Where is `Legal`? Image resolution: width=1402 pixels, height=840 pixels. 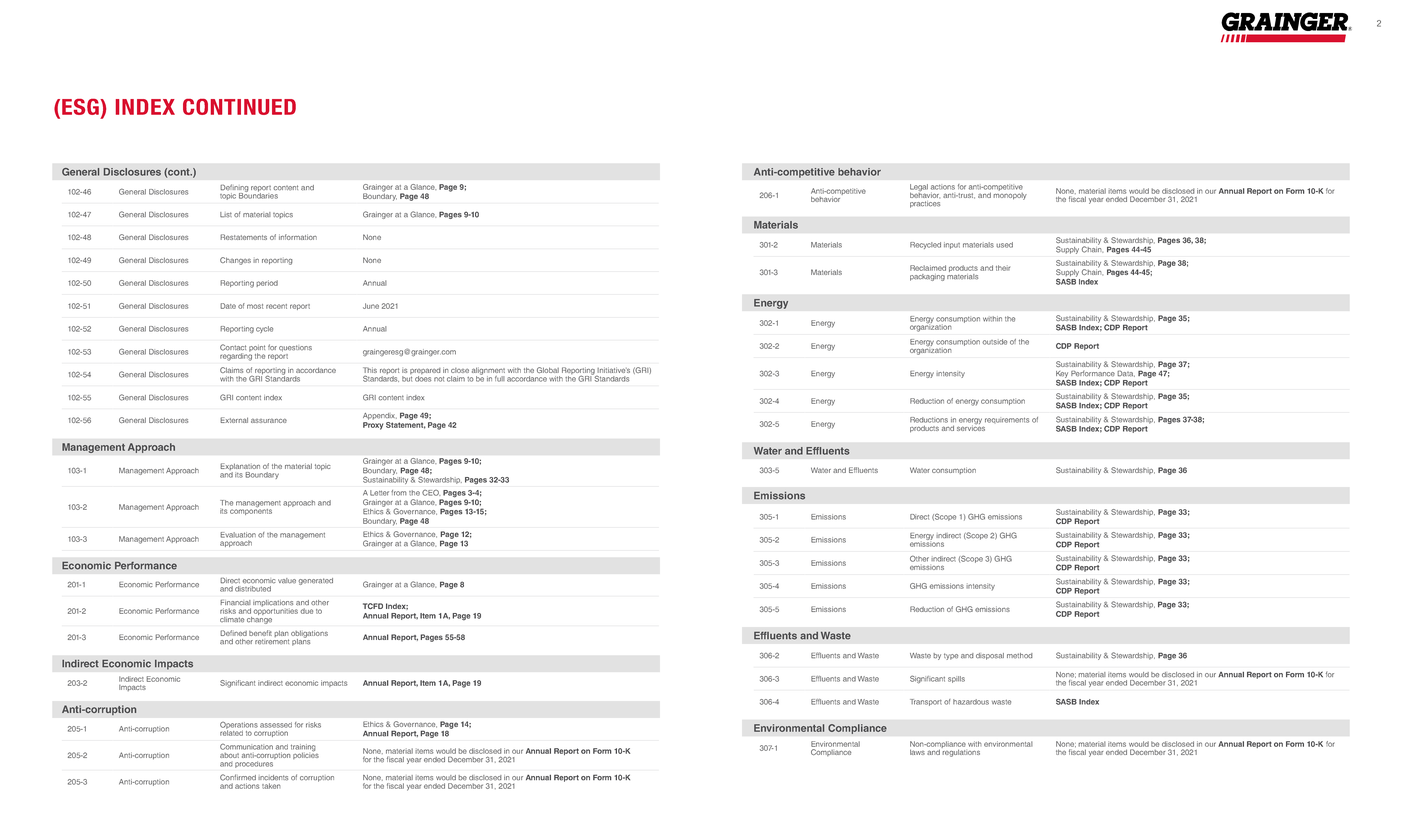
Legal is located at coordinates (919, 189).
